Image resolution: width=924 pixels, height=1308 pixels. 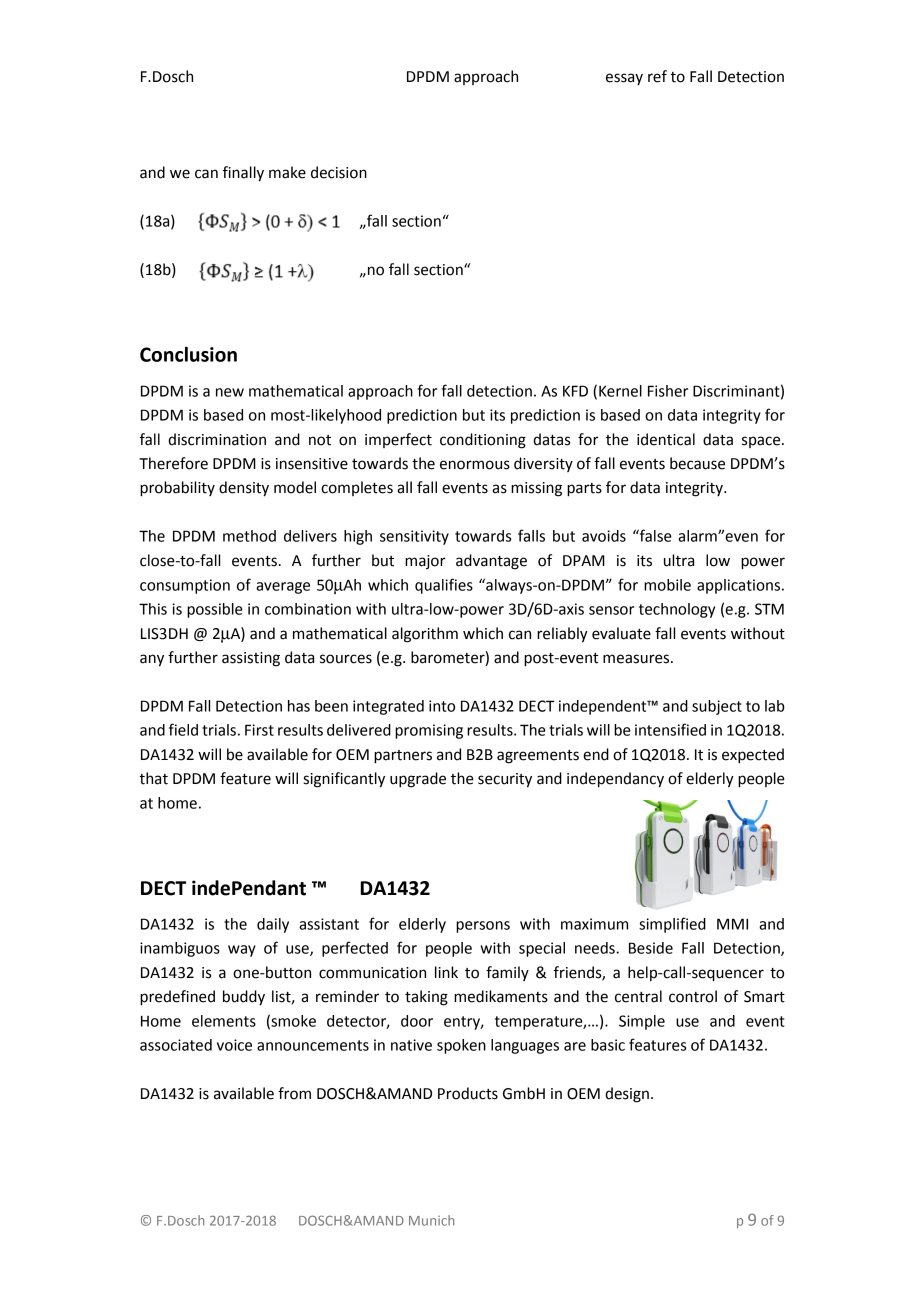 I want to click on because, so click(x=697, y=463).
